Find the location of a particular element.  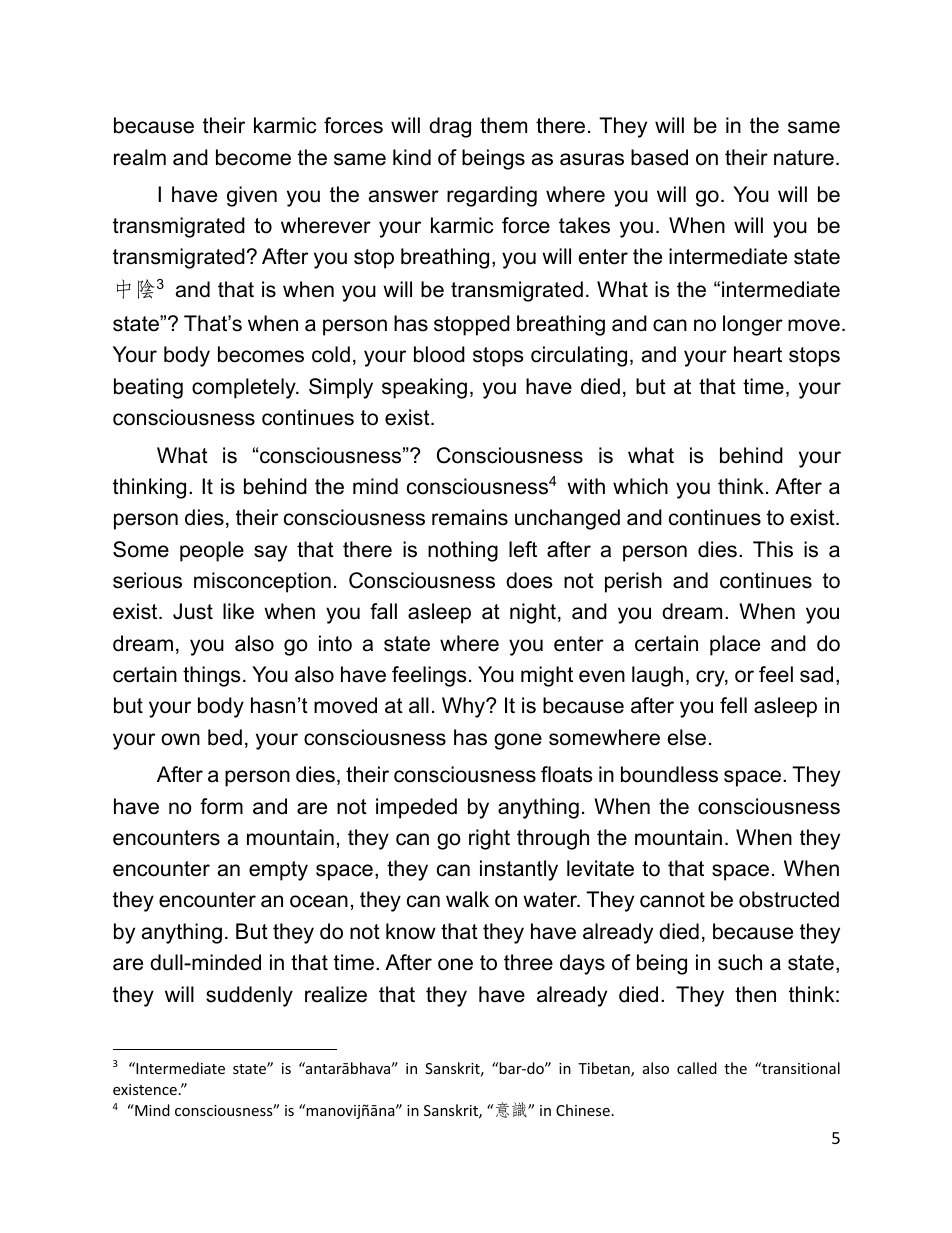

completely is located at coordinates (245, 388).
